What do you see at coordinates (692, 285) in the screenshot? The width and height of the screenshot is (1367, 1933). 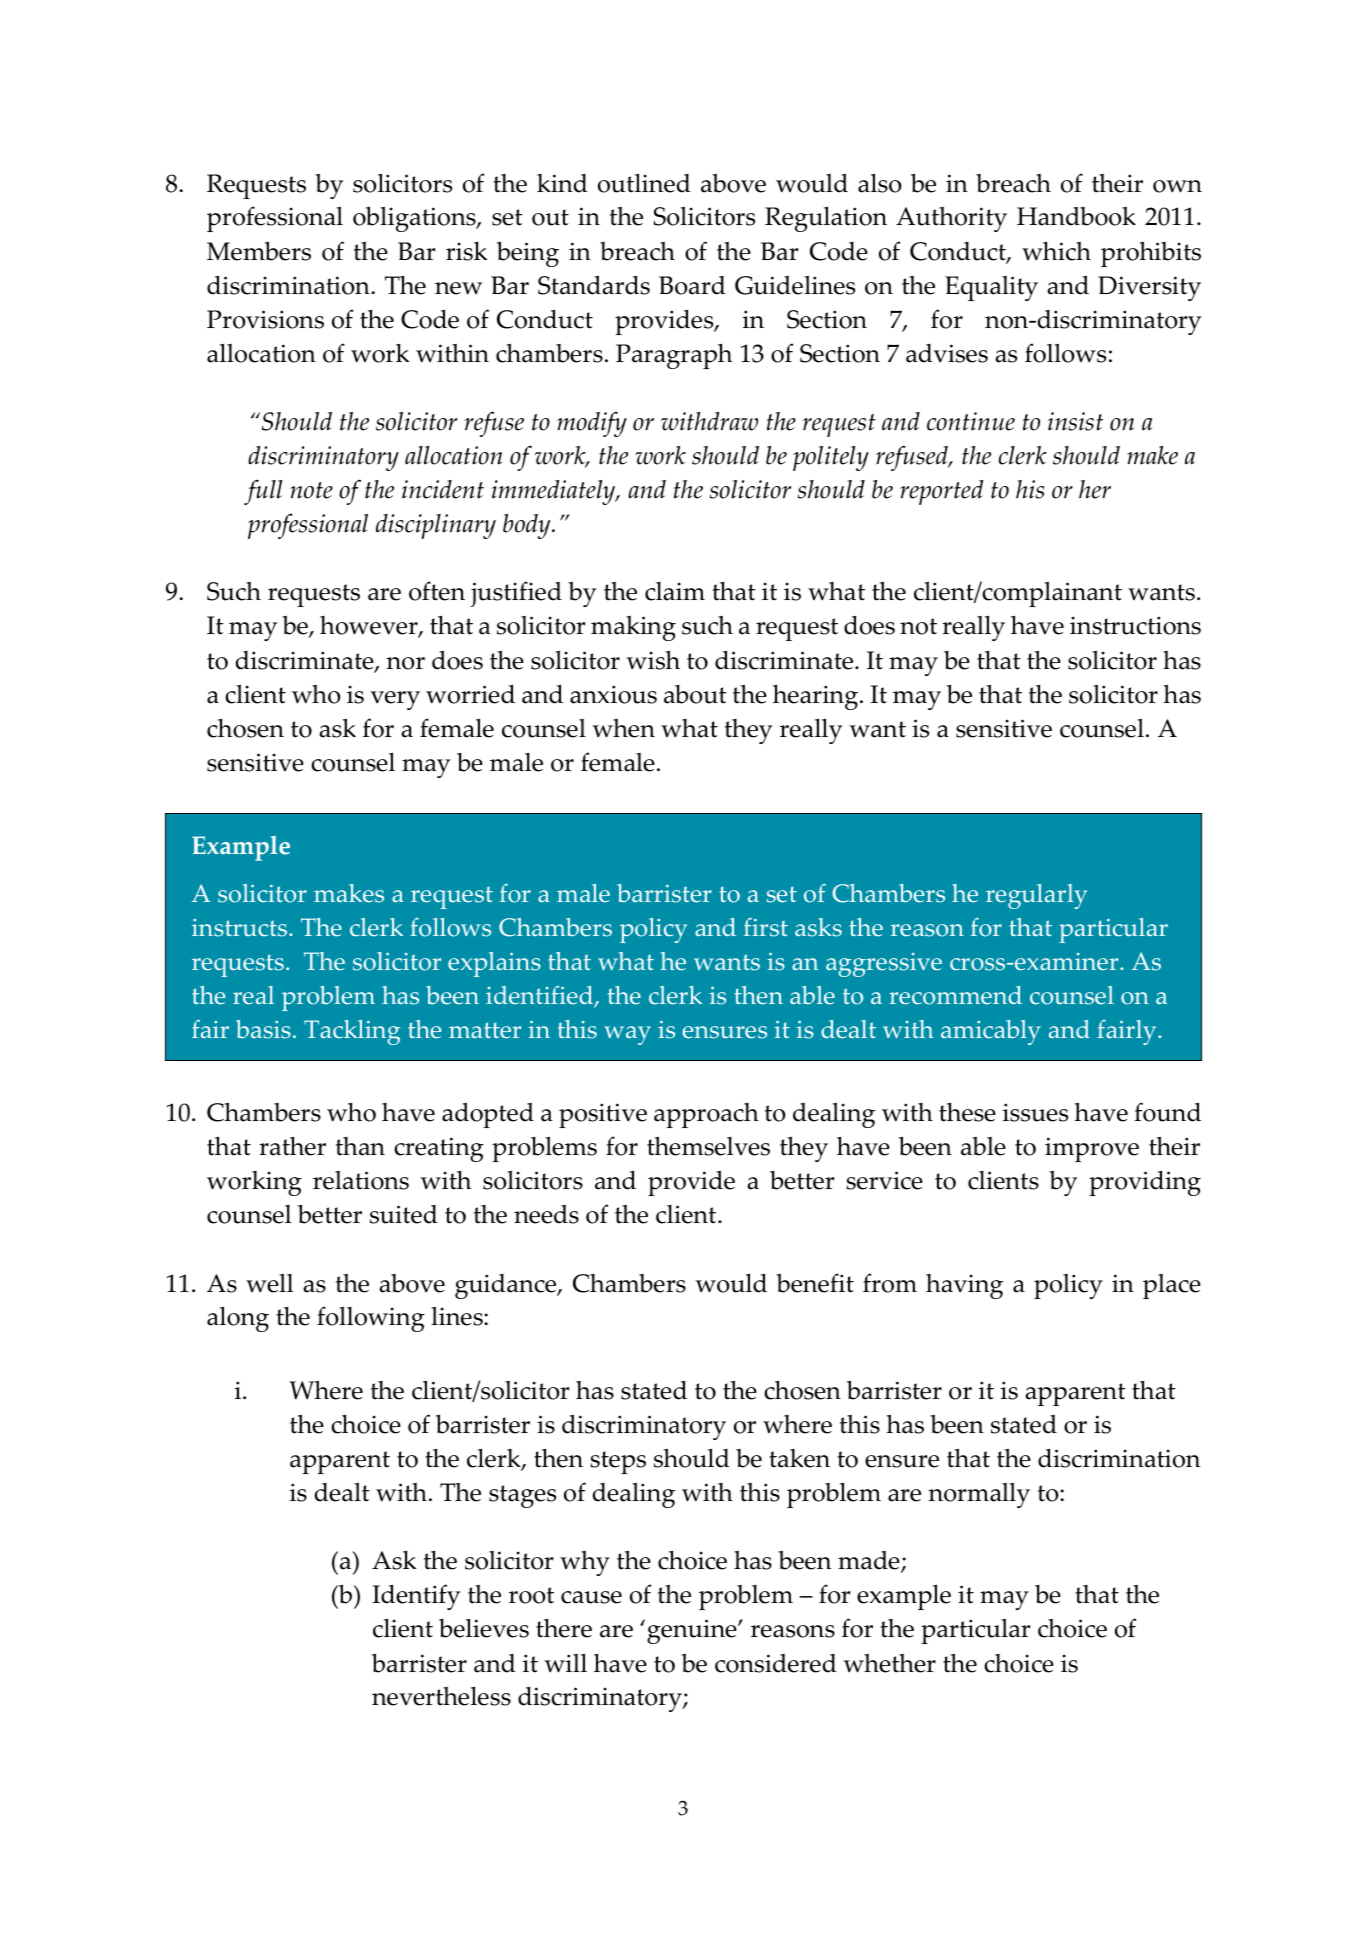 I see `Board` at bounding box center [692, 285].
